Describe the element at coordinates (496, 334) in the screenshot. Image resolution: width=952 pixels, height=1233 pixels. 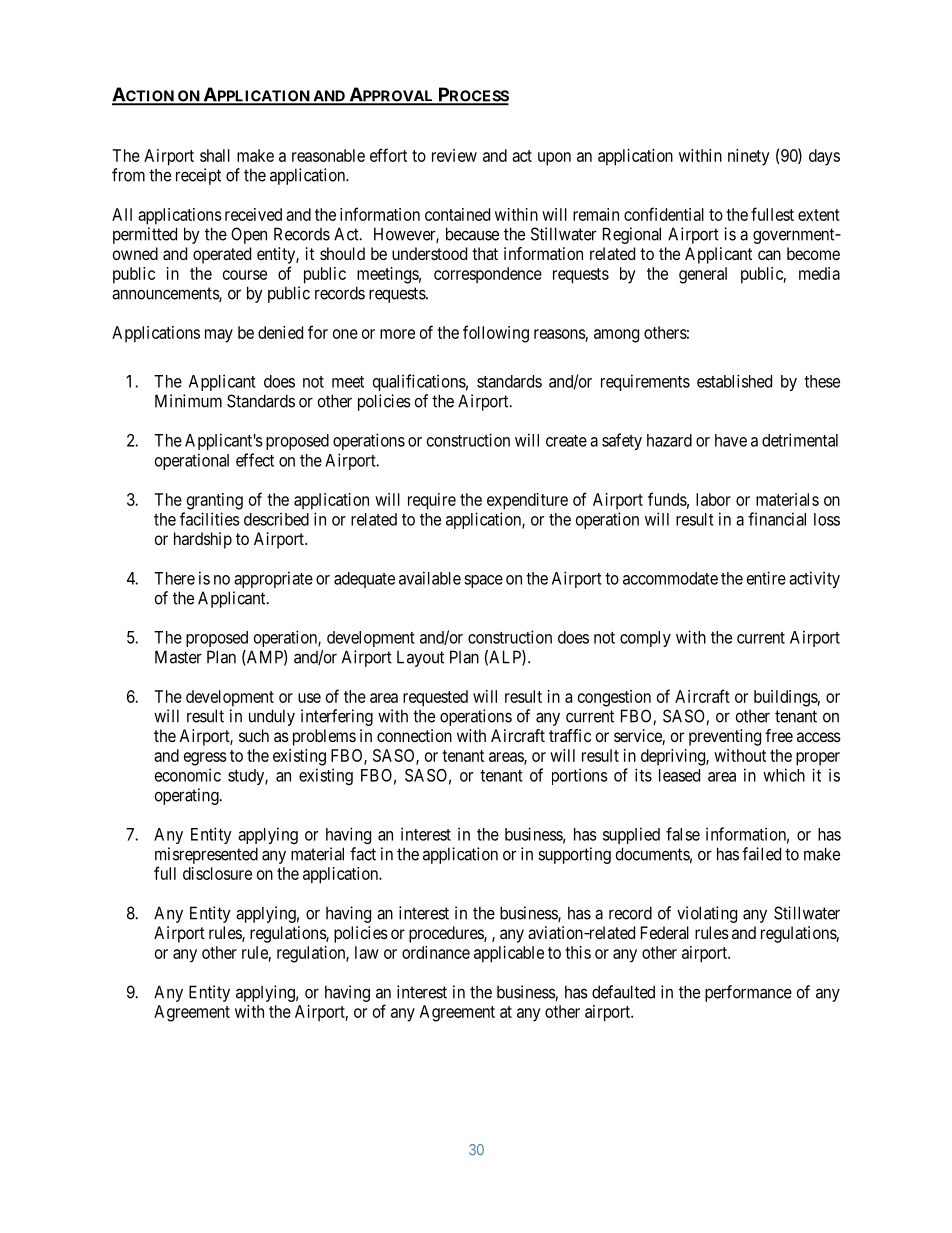
I see `following` at that location.
